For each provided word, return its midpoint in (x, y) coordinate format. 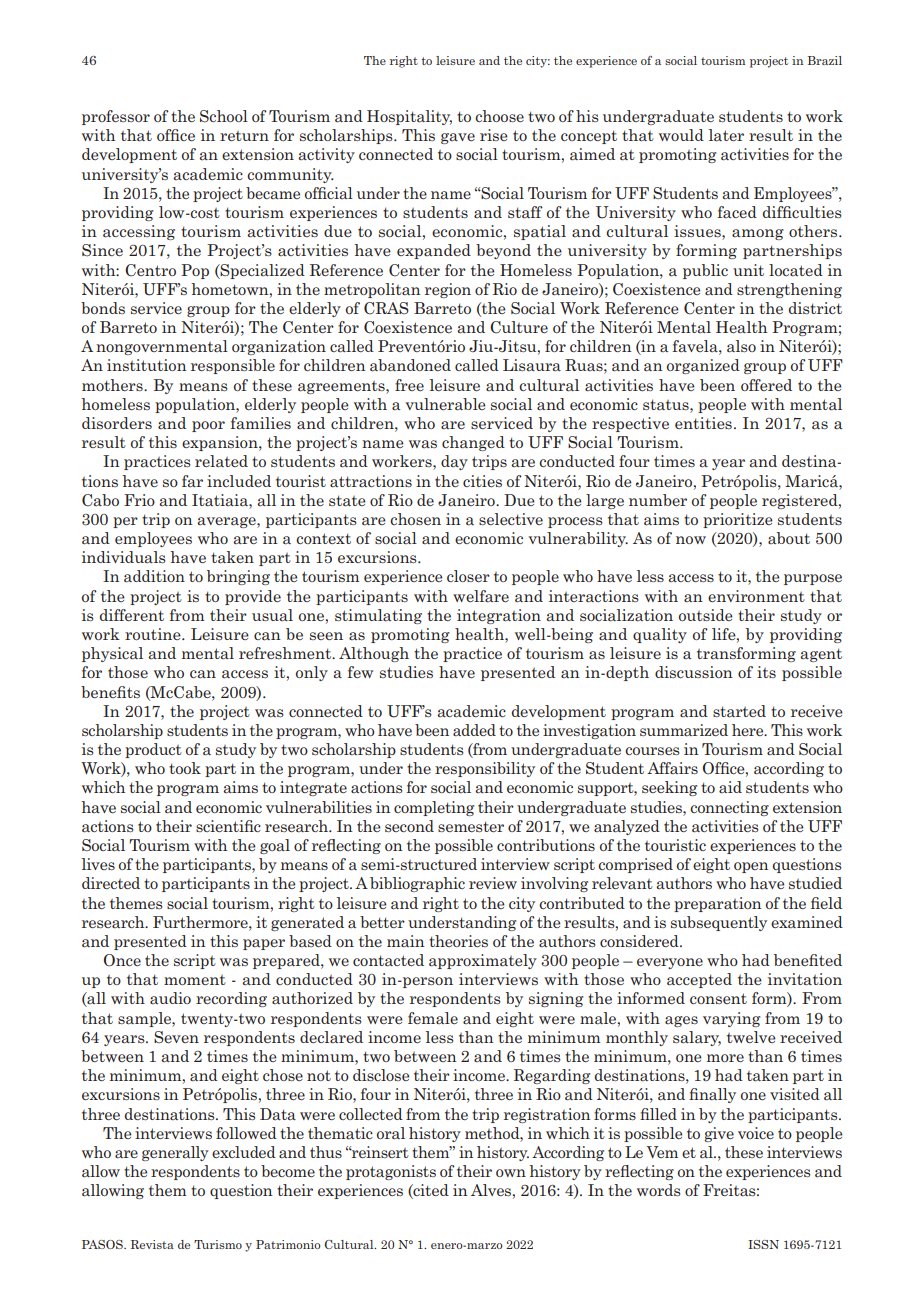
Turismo (218, 1244)
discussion (694, 672)
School (224, 116)
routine (154, 634)
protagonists (391, 1172)
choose (499, 116)
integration (499, 616)
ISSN (763, 1244)
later (726, 135)
